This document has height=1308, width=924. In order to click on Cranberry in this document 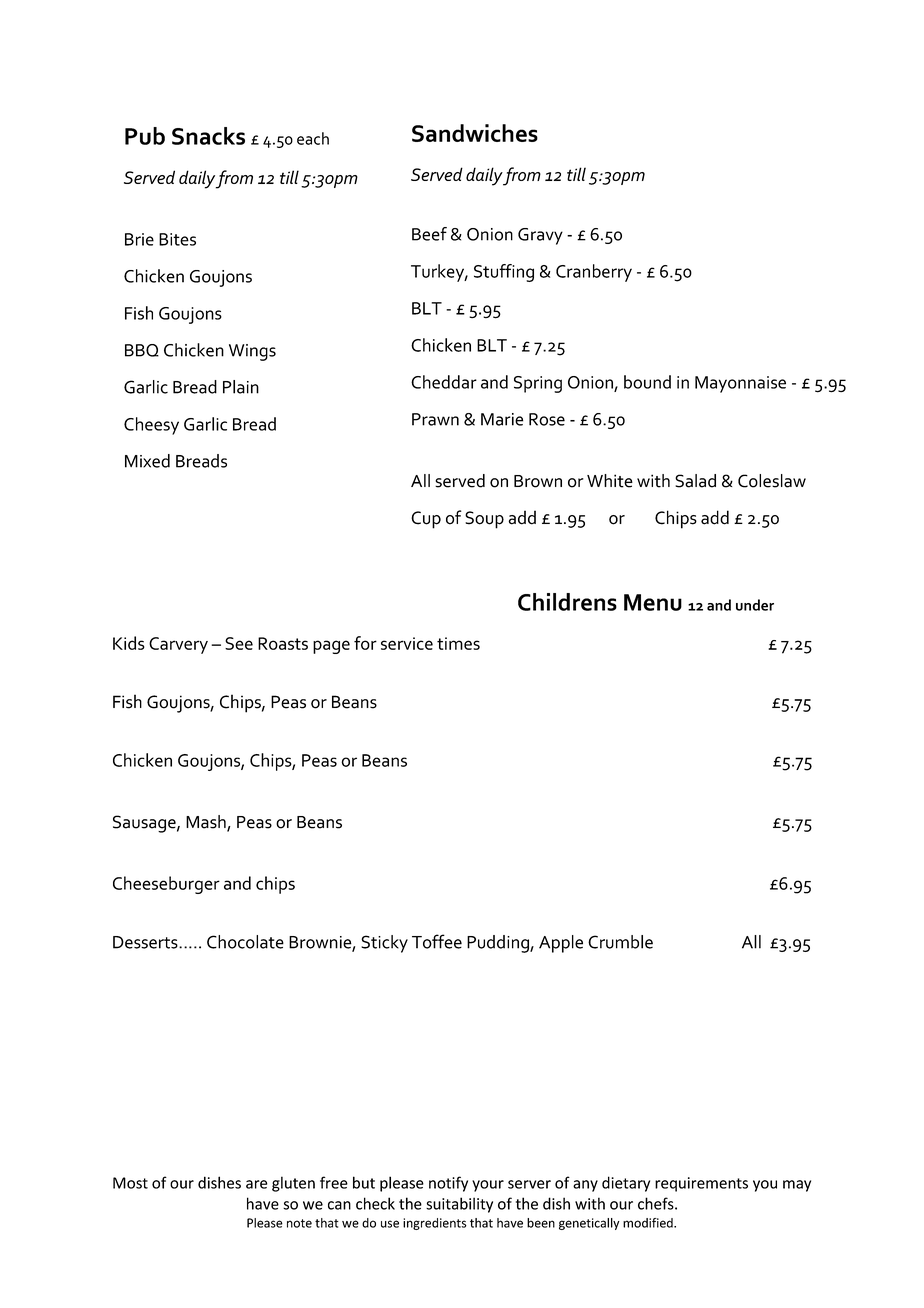, I will do `click(594, 273)`.
